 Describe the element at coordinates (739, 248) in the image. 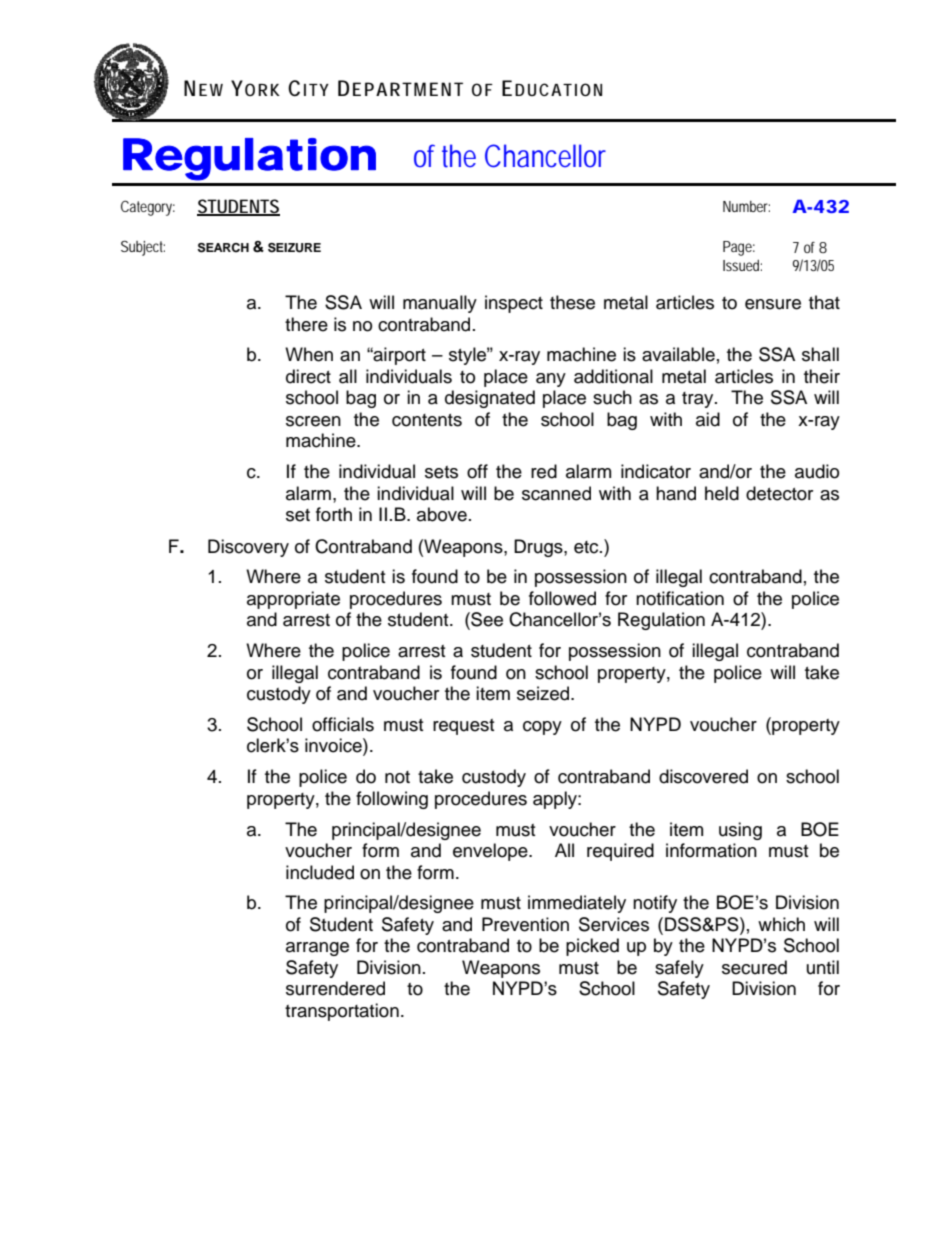

I see `Page` at that location.
